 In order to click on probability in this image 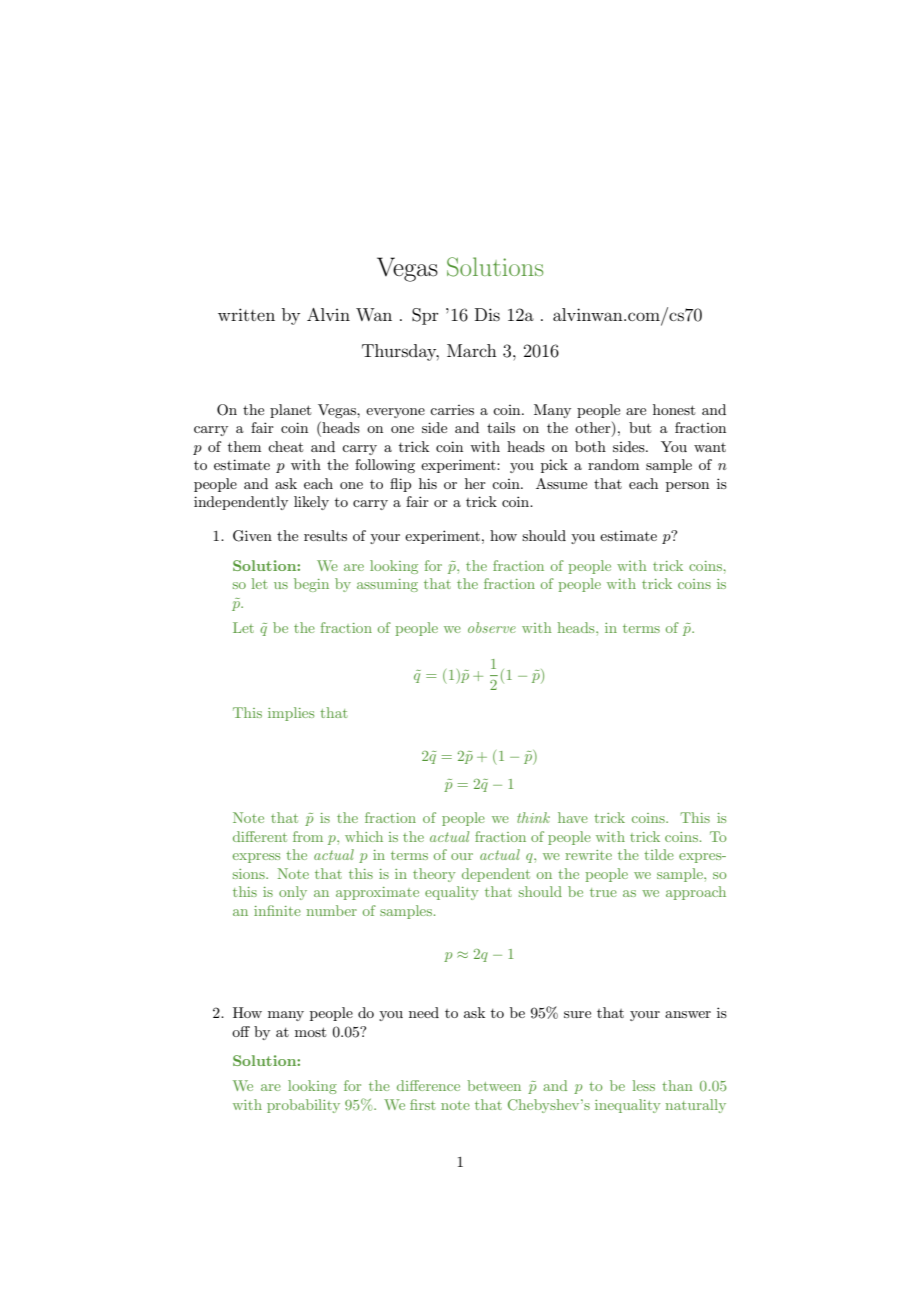, I will do `click(303, 1106)`.
